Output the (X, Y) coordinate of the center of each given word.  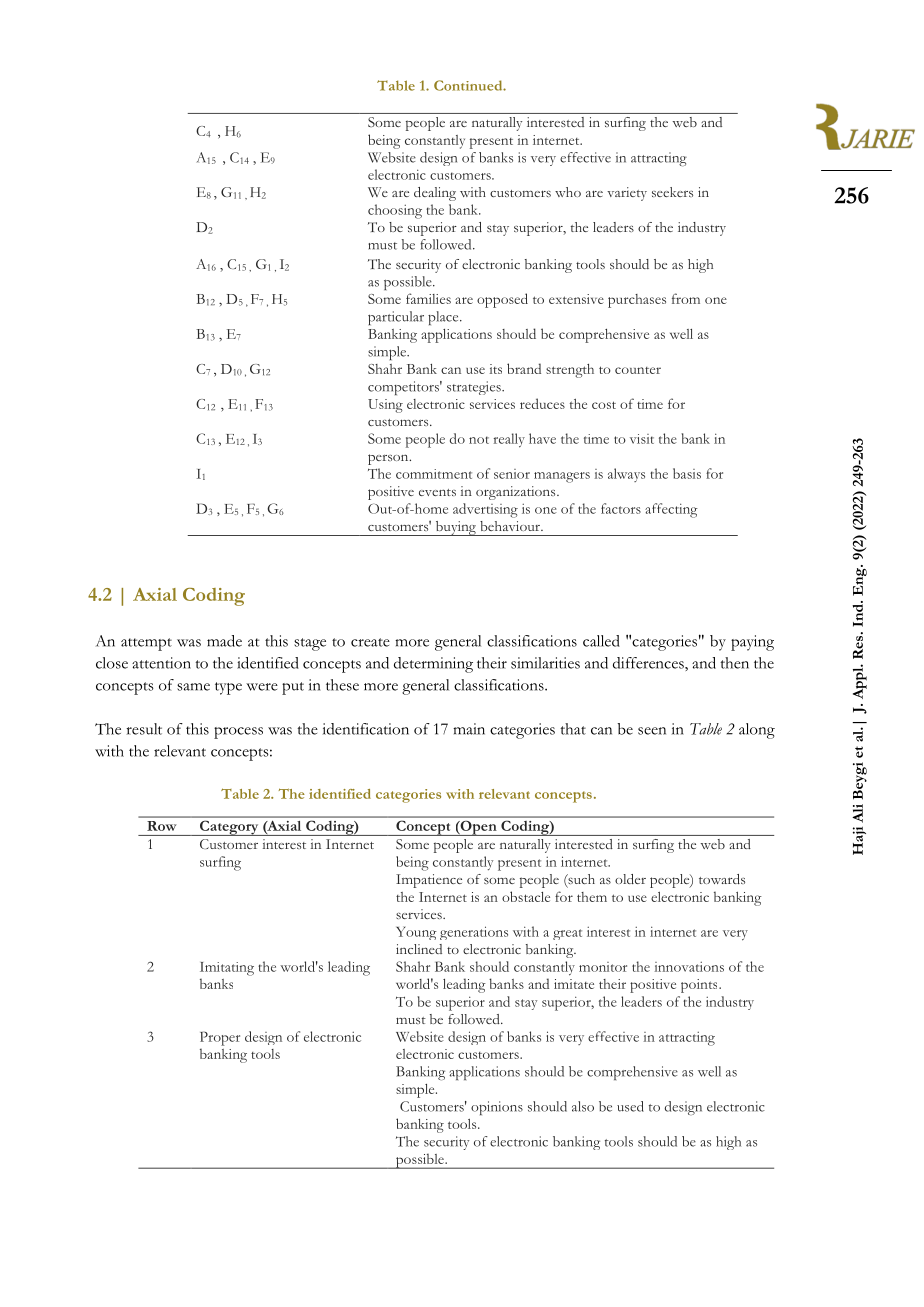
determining (433, 665)
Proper (220, 1038)
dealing (435, 194)
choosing (395, 211)
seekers (672, 192)
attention (161, 663)
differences (649, 663)
